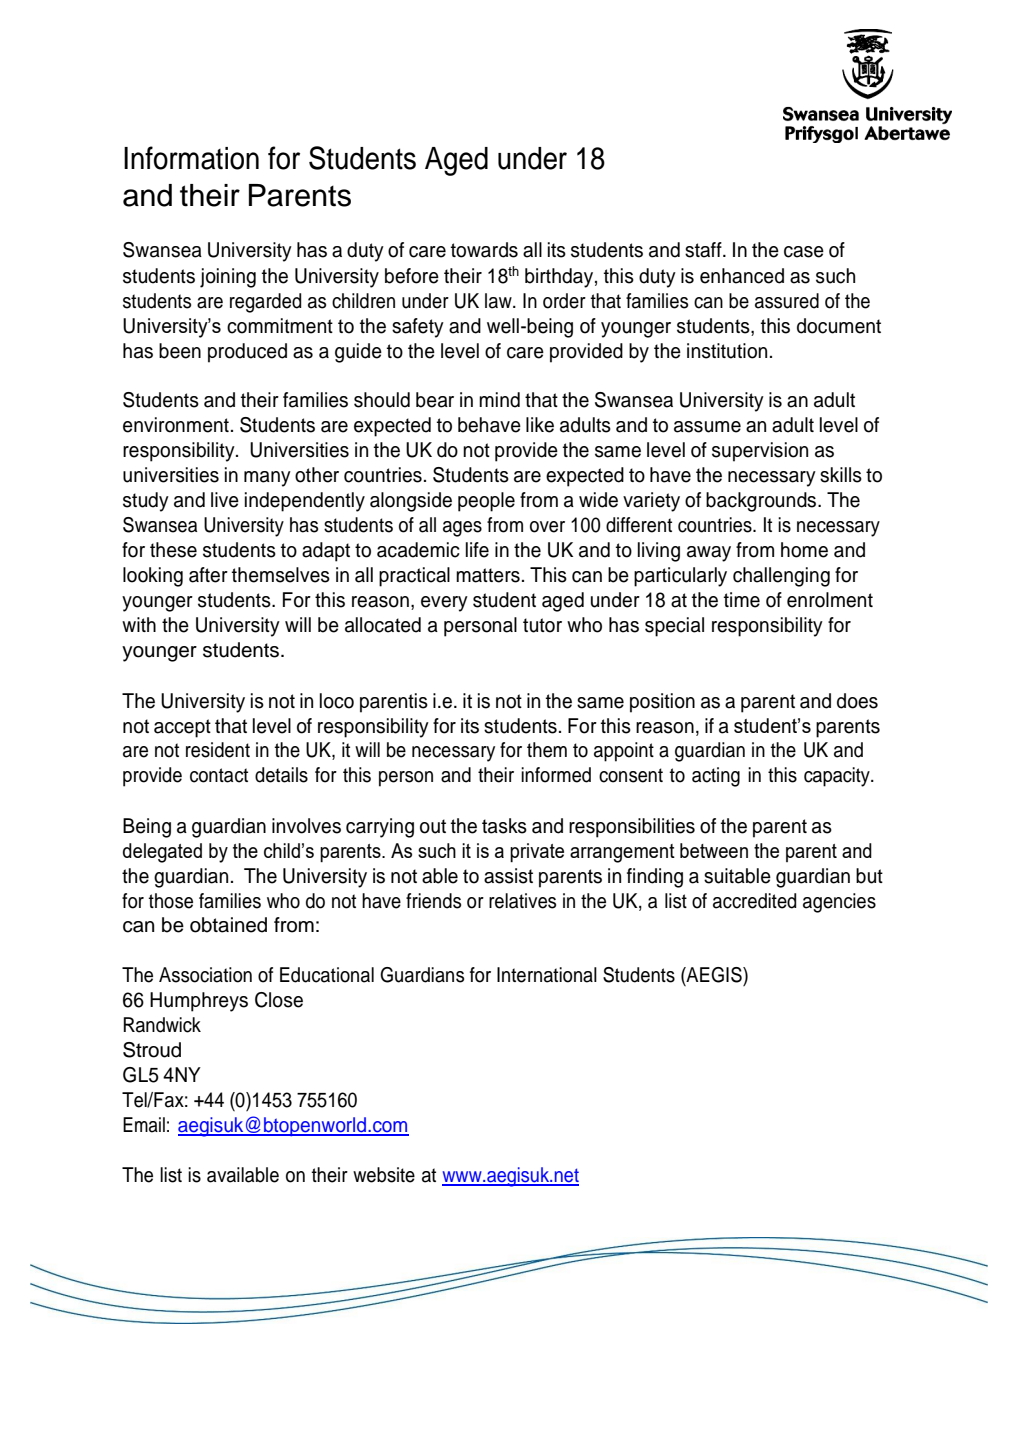 The image size is (1017, 1439). Describe the element at coordinates (804, 252) in the screenshot. I see `case` at that location.
